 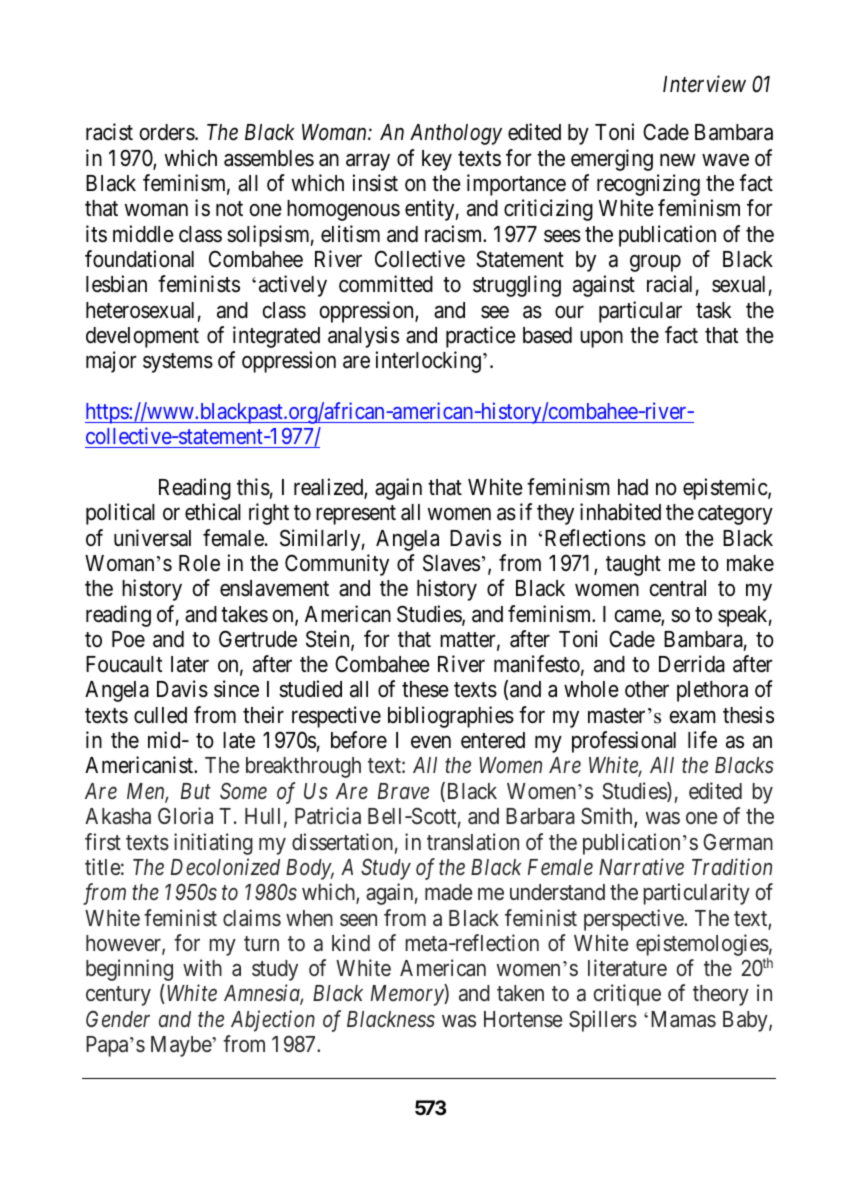 I want to click on group, so click(x=655, y=263).
